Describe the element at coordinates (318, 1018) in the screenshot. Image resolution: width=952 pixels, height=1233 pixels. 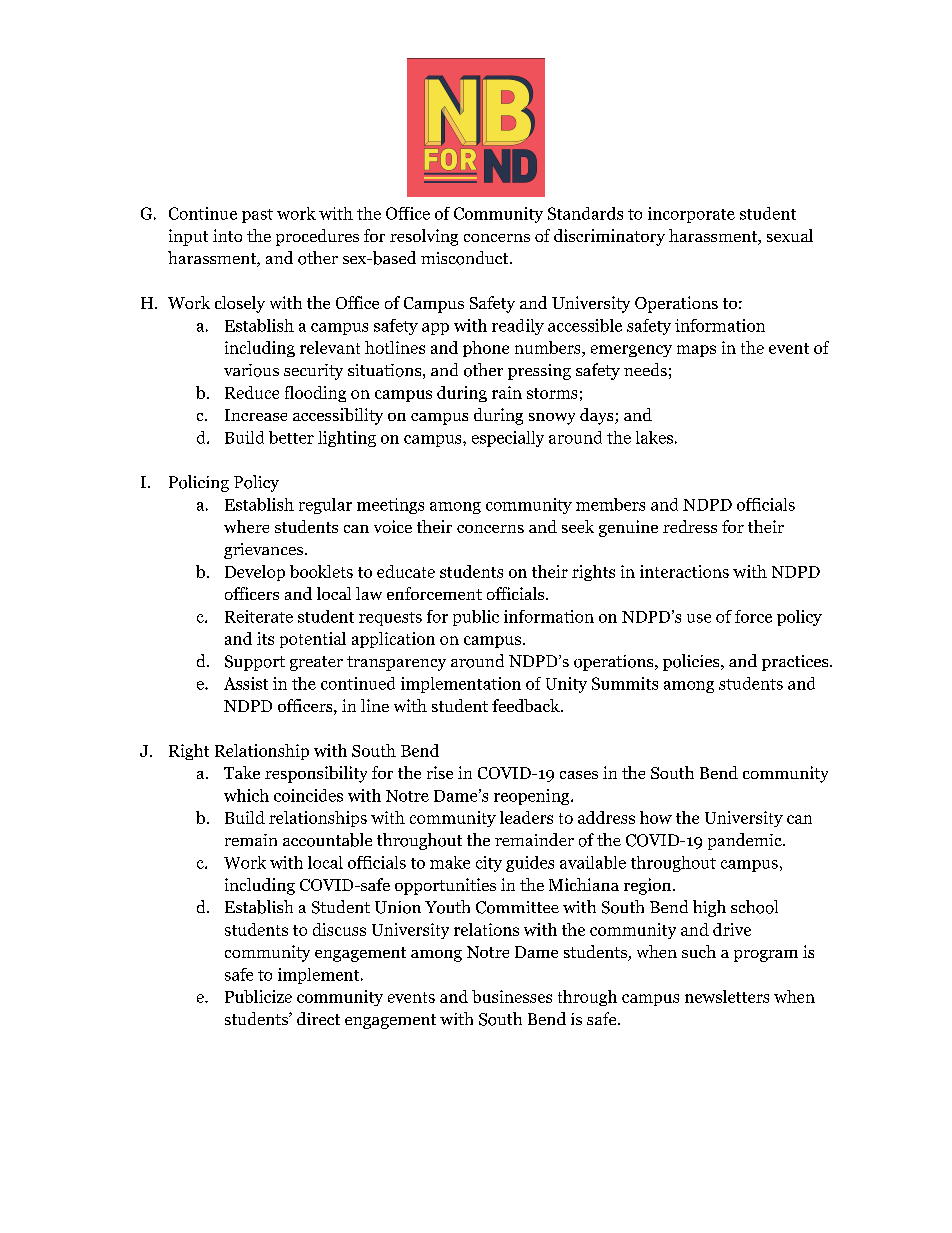
I see `direct` at that location.
